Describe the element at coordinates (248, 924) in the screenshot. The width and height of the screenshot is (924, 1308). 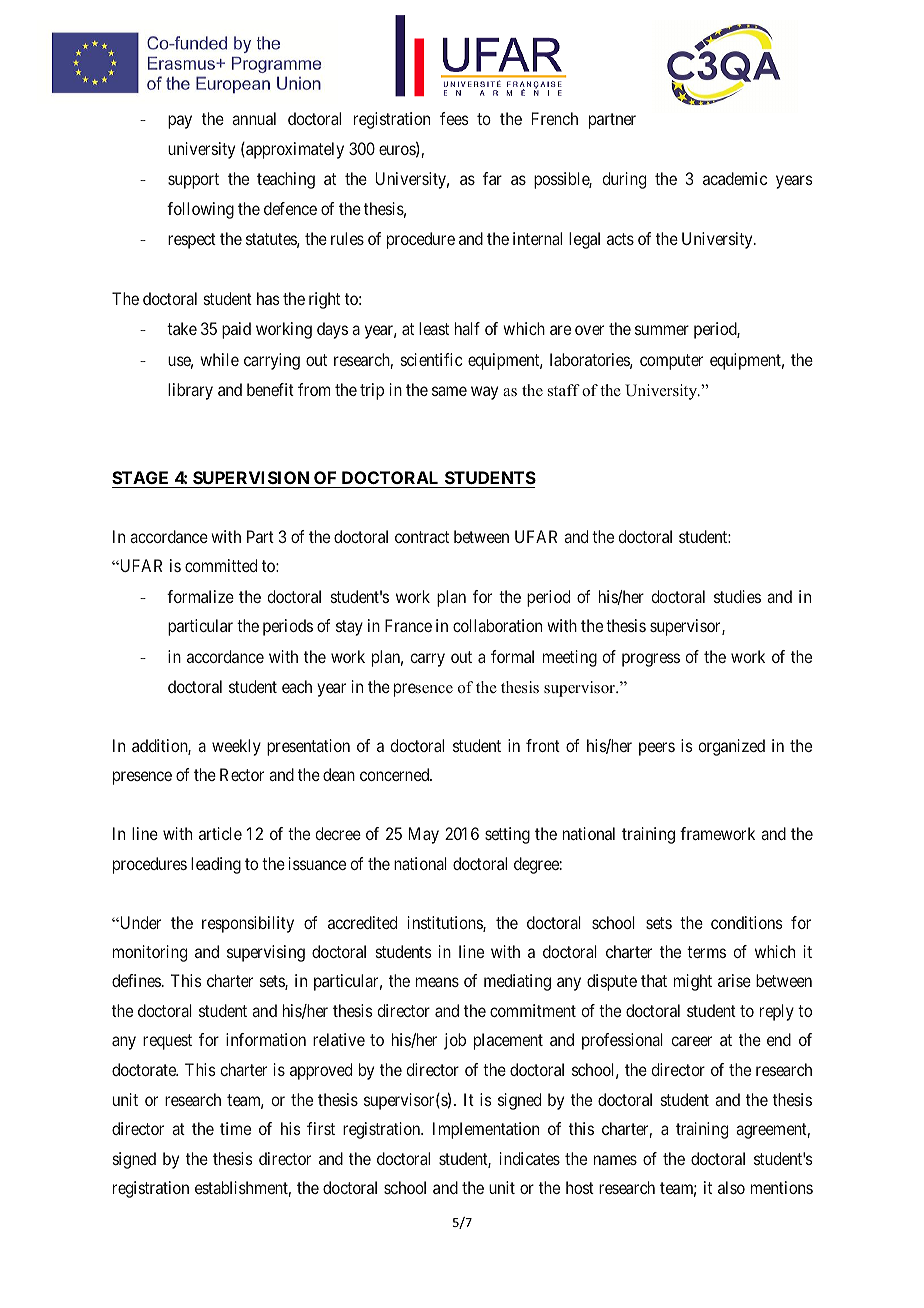
I see `responsibility` at that location.
